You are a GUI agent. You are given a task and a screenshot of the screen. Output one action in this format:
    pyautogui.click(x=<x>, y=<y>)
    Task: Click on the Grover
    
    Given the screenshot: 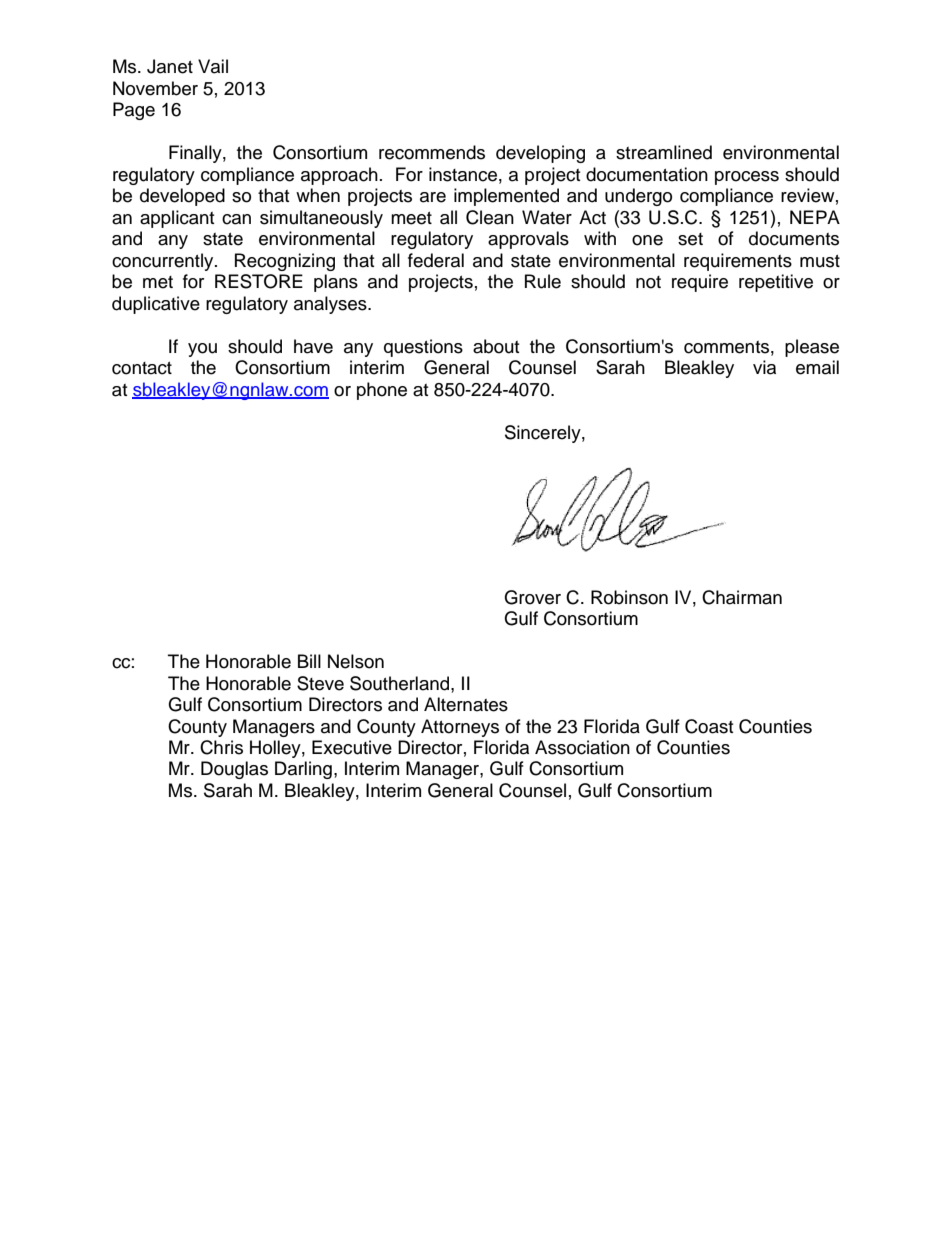 What is the action you would take?
    pyautogui.click(x=532, y=597)
